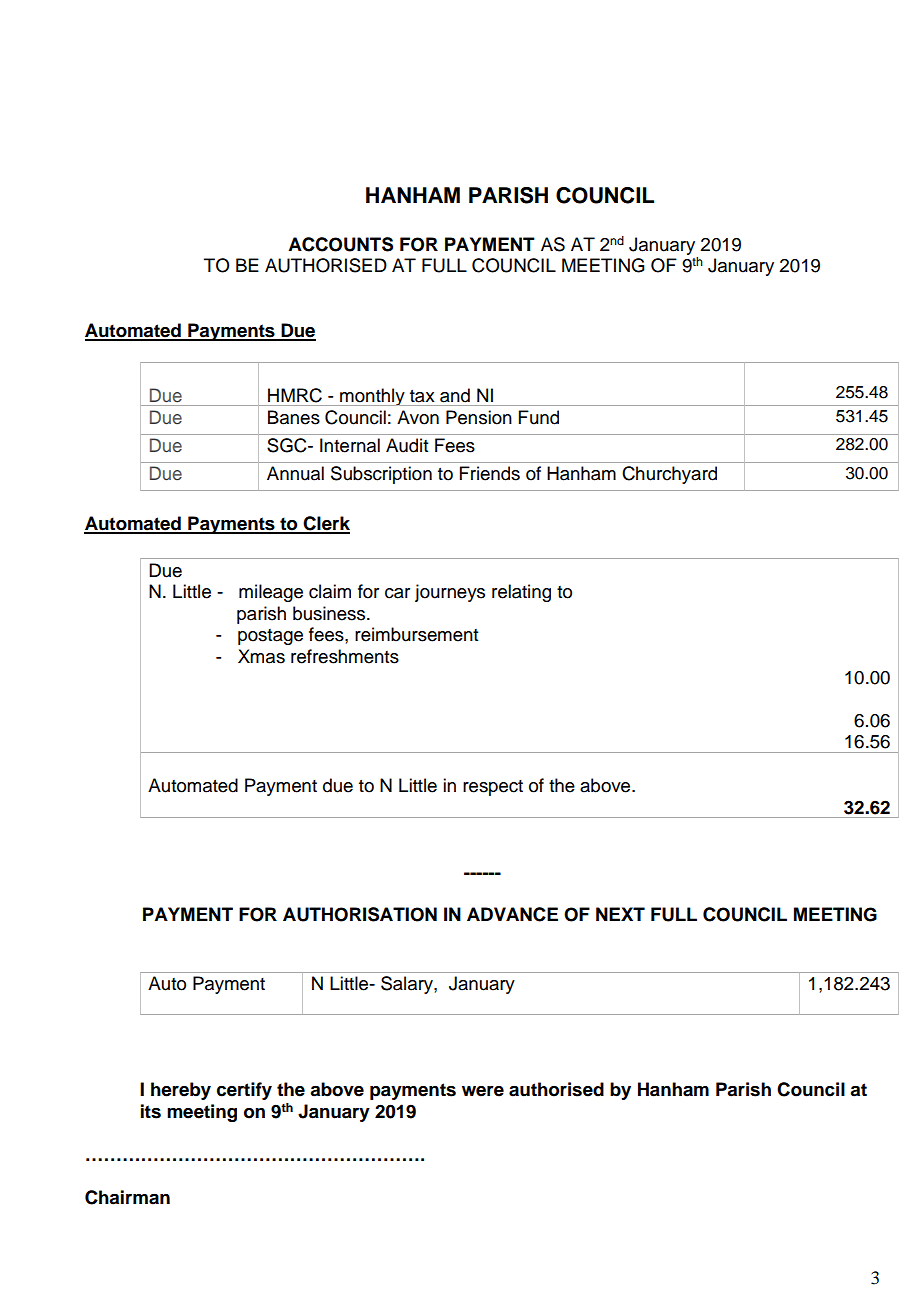 The width and height of the document is (924, 1308). What do you see at coordinates (127, 1197) in the document?
I see `Chairman` at bounding box center [127, 1197].
